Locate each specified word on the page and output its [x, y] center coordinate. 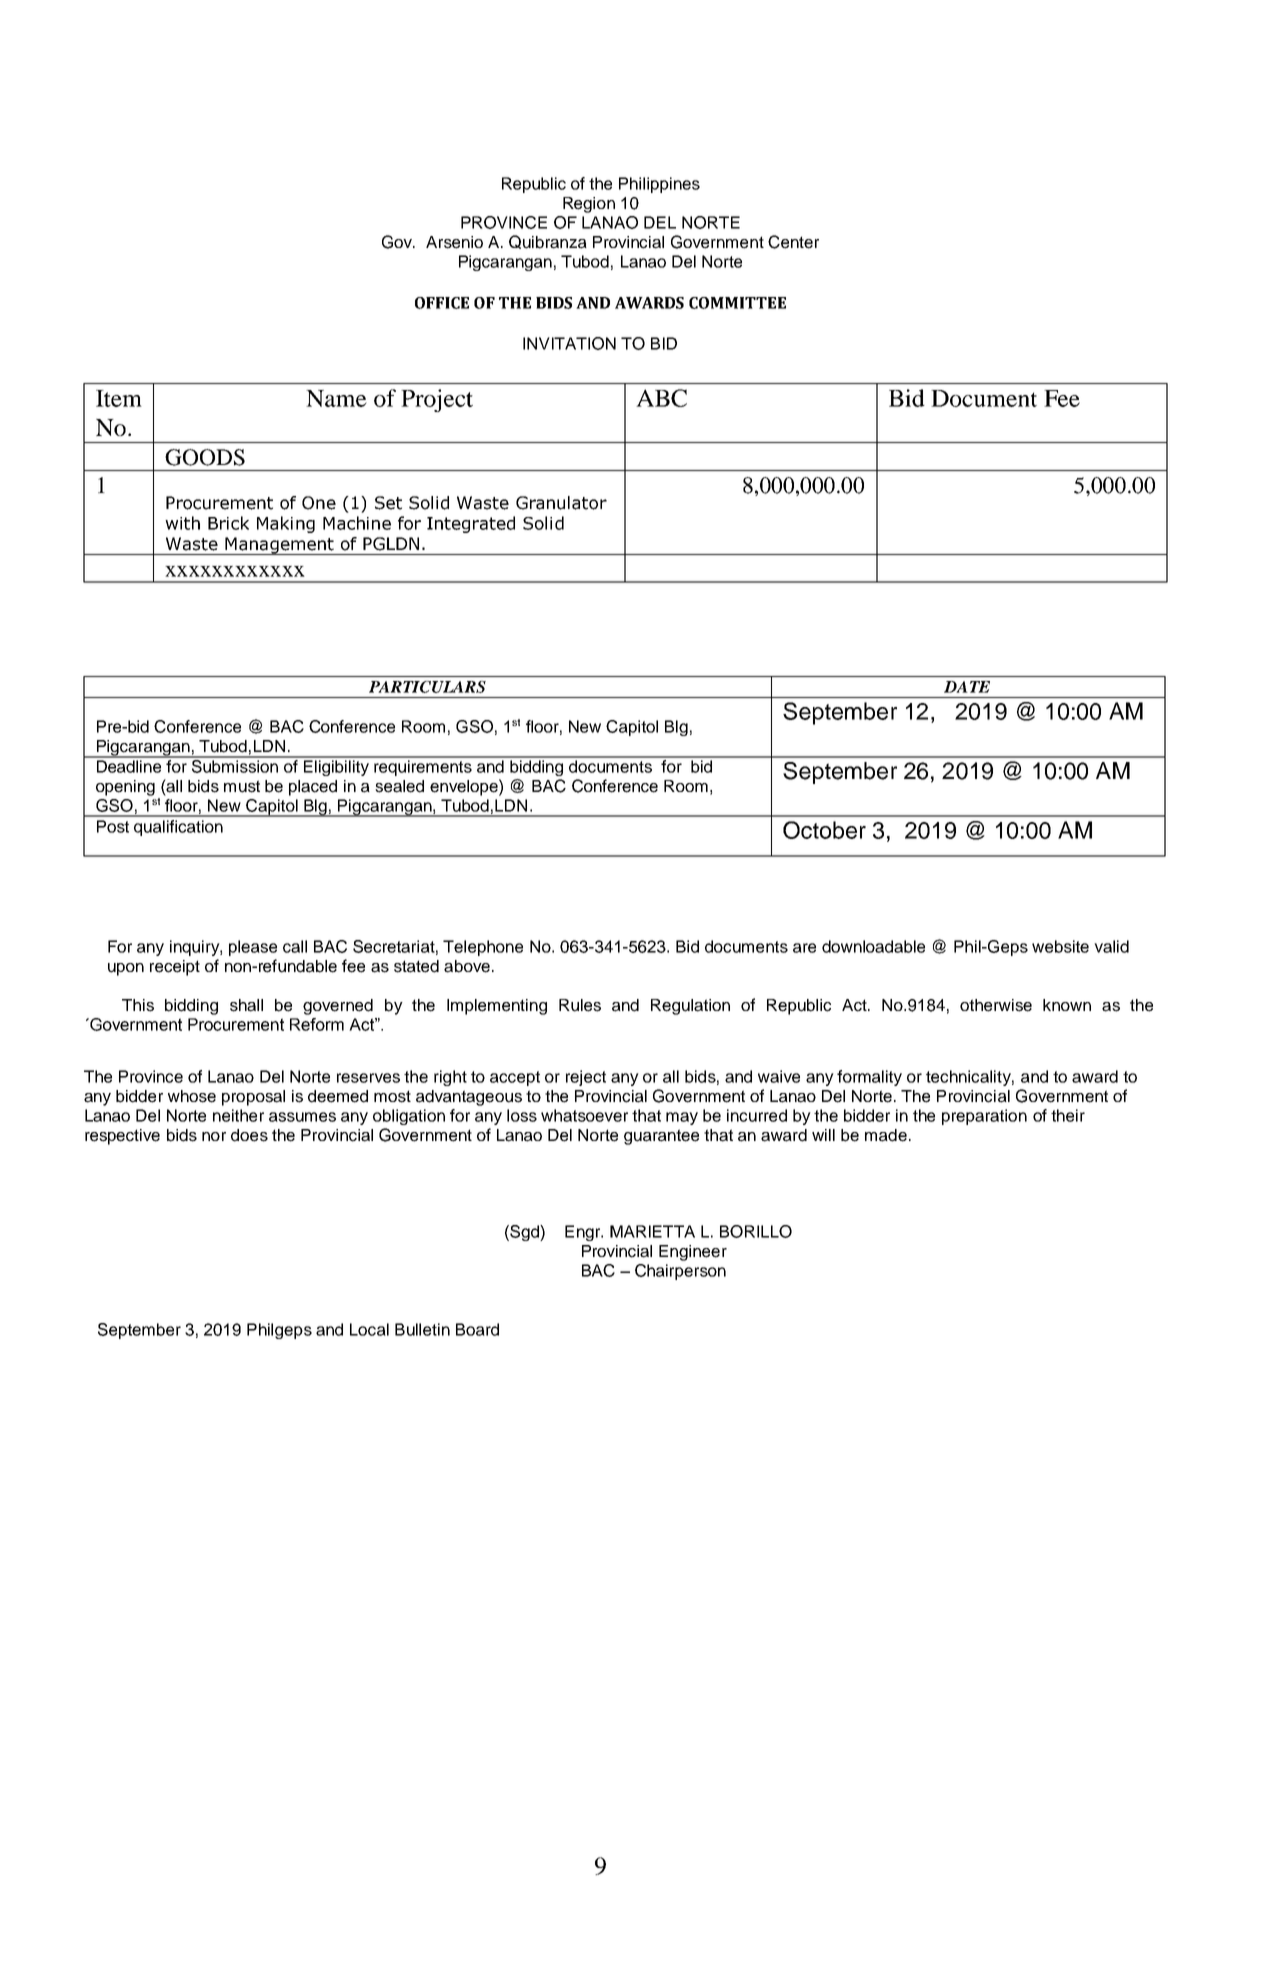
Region [589, 205]
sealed [399, 786]
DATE [967, 687]
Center [793, 242]
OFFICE [442, 303]
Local [369, 1329]
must [242, 786]
